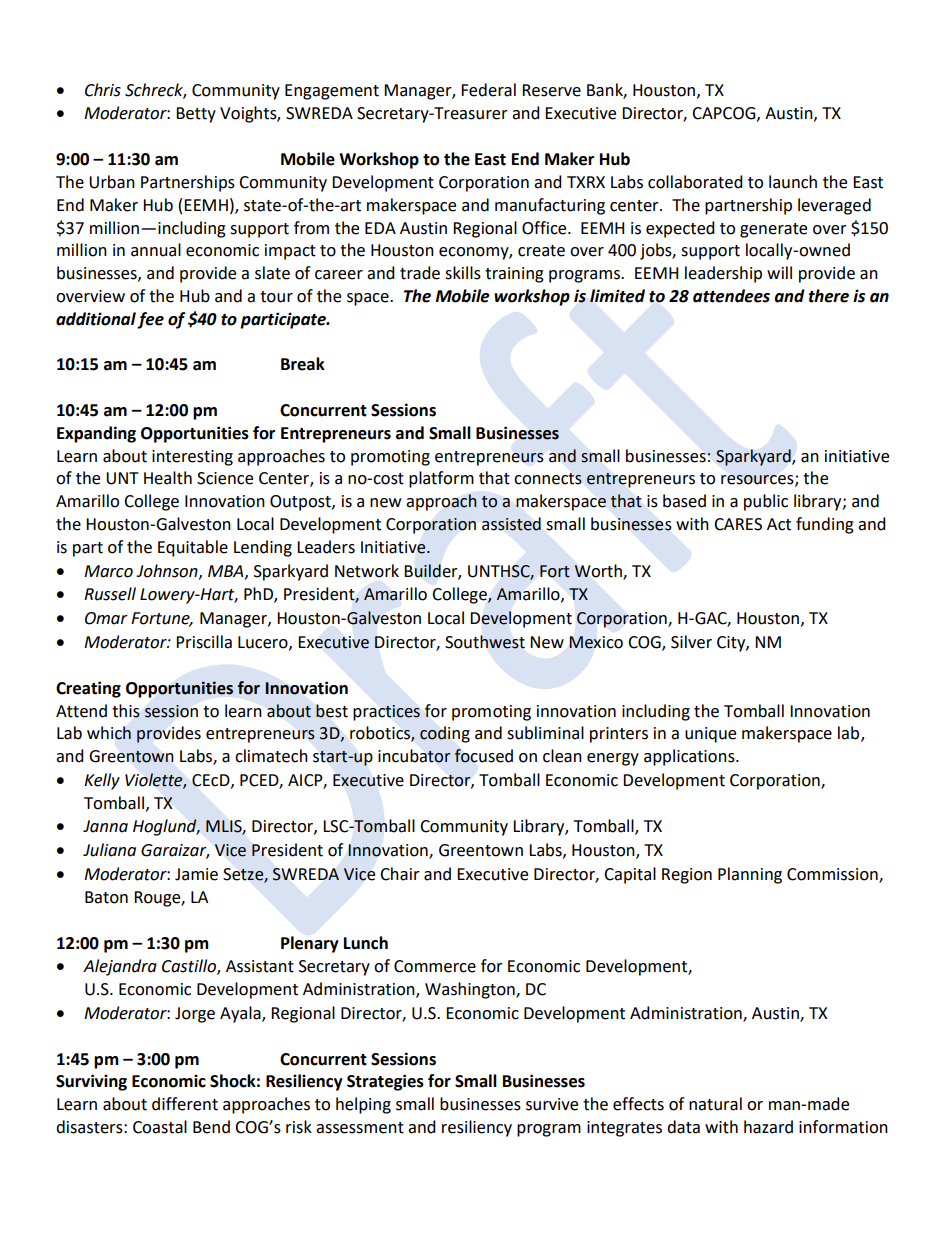  I want to click on Jamie, so click(196, 874).
